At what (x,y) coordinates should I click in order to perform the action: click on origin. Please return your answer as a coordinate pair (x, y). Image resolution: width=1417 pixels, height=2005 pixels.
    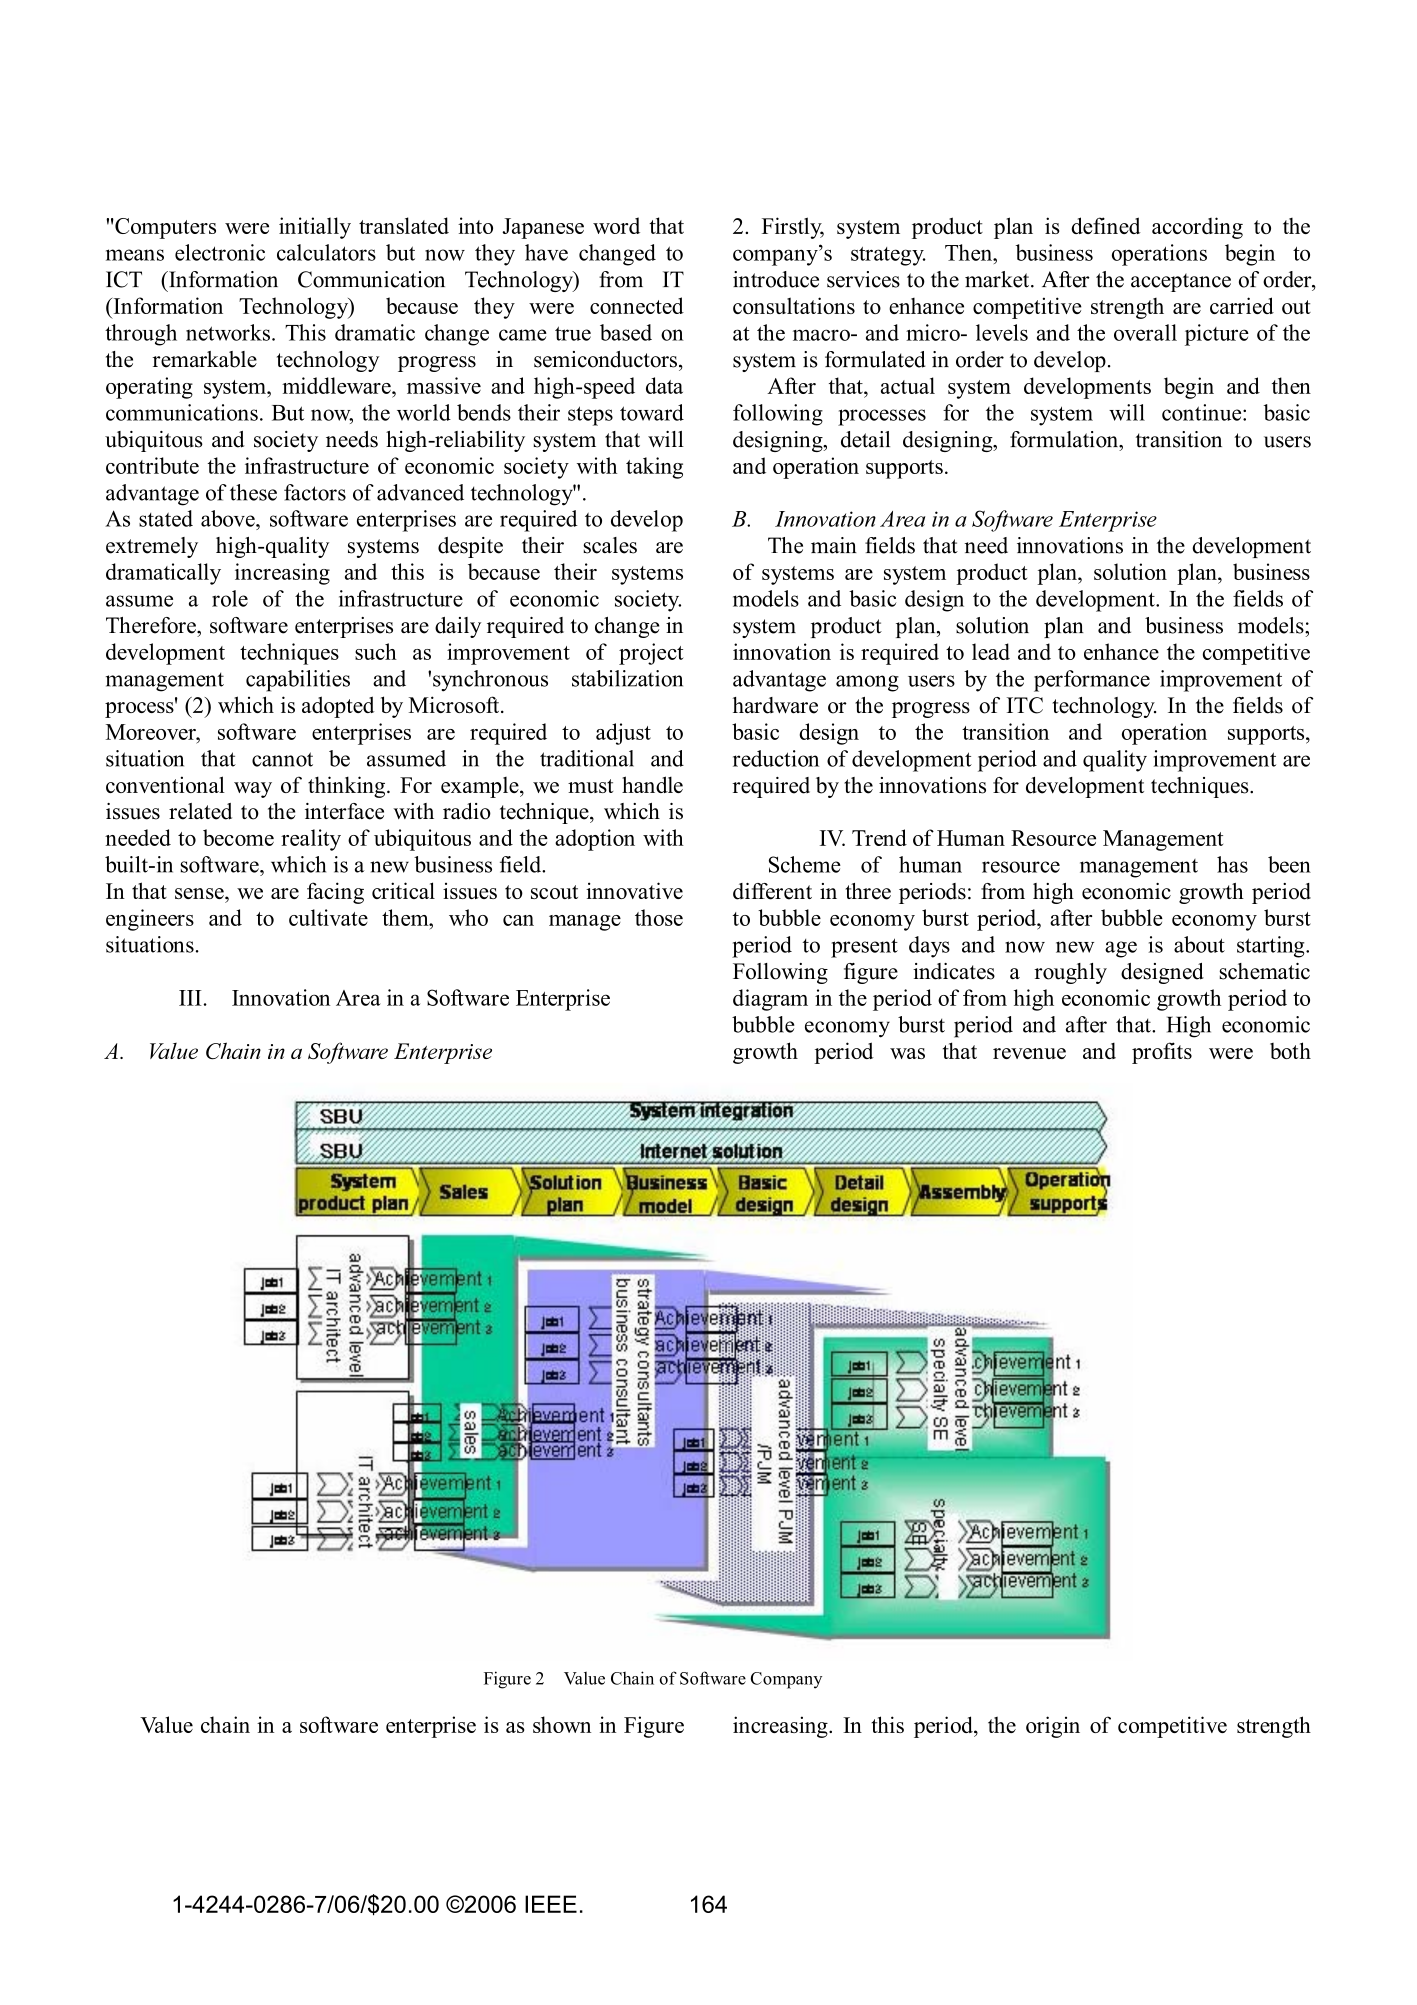
    Looking at the image, I should click on (1053, 1727).
